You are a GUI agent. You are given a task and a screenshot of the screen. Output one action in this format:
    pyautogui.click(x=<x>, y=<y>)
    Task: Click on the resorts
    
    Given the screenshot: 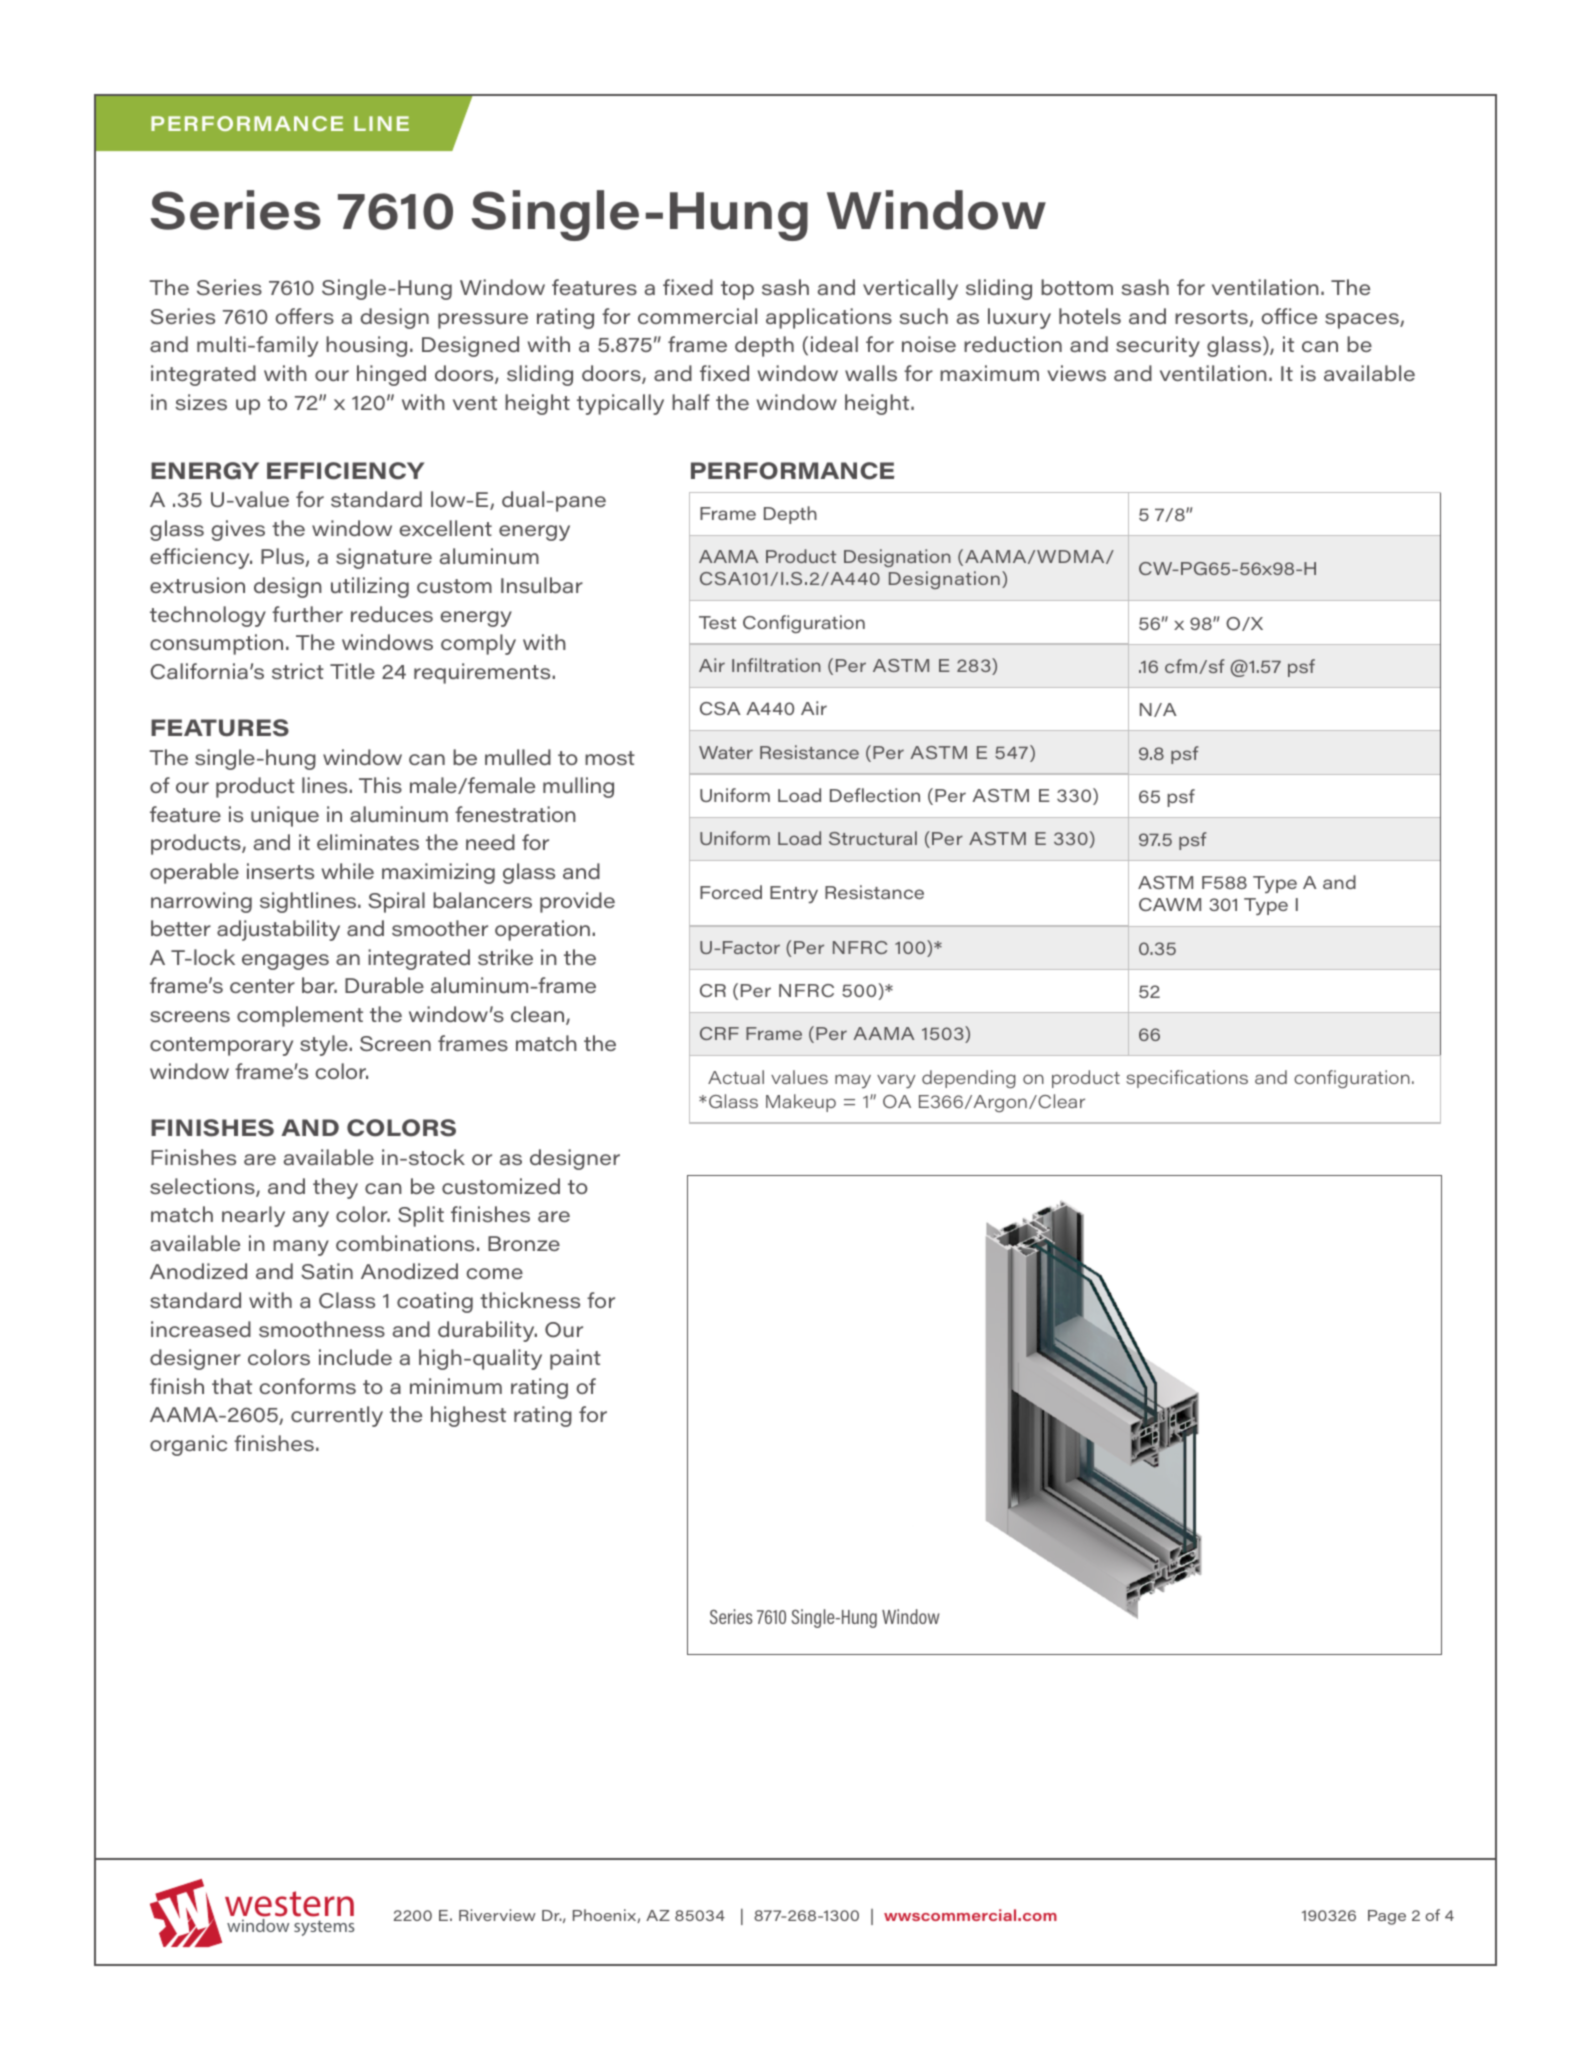 What is the action you would take?
    pyautogui.click(x=1212, y=318)
